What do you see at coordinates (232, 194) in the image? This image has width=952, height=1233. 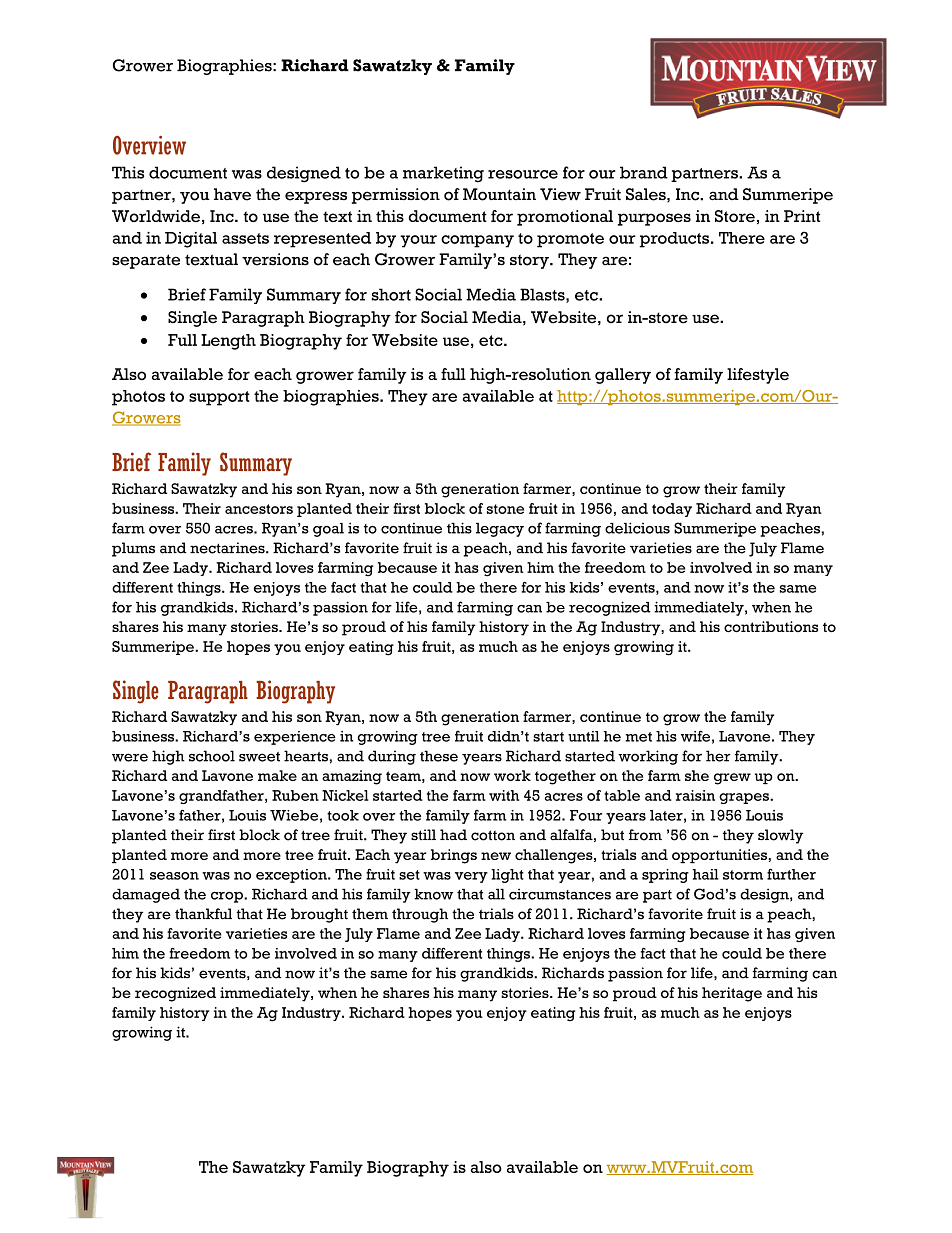 I see `have` at bounding box center [232, 194].
